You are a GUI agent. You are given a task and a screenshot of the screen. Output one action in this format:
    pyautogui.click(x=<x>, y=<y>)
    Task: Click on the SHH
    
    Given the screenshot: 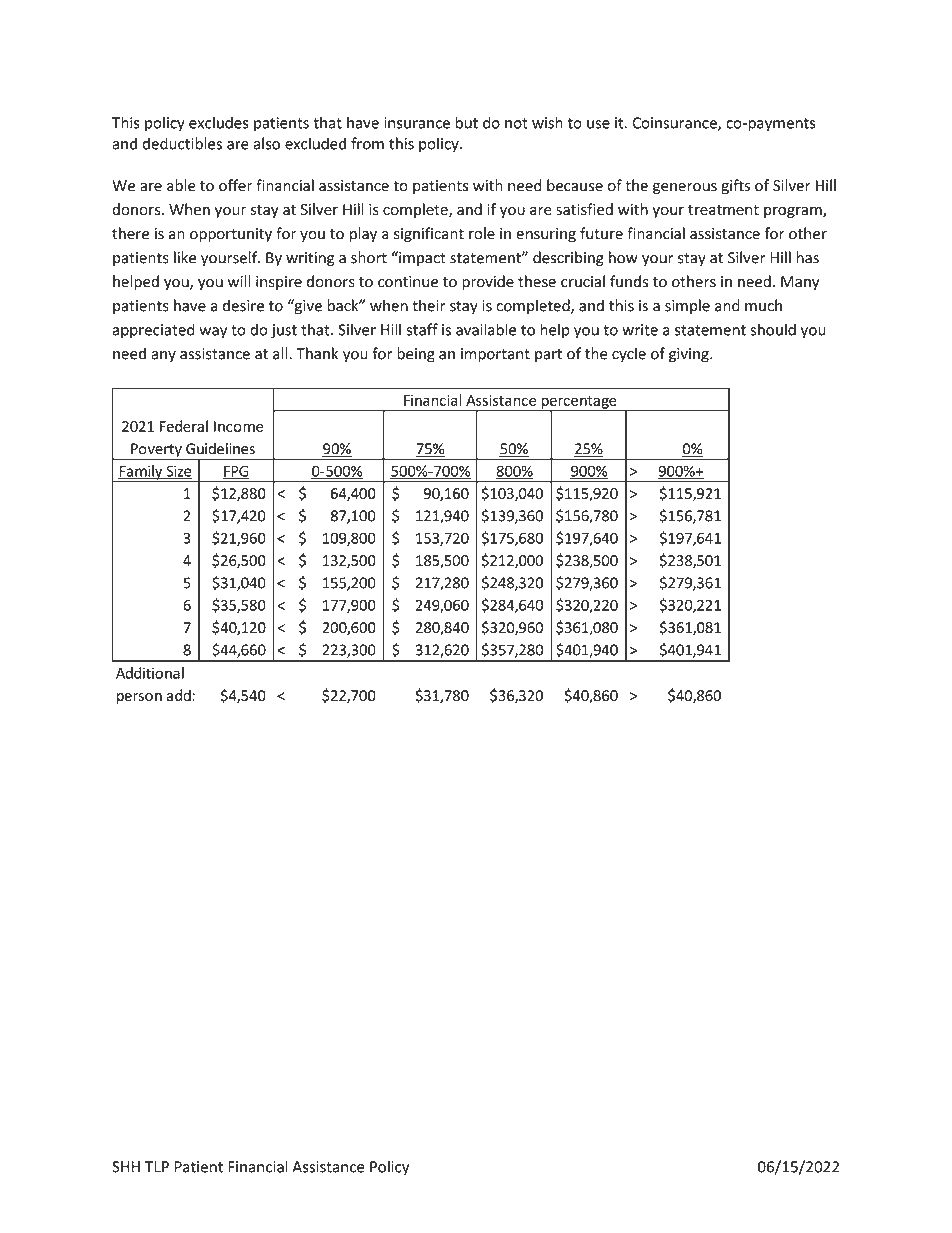 What is the action you would take?
    pyautogui.click(x=126, y=1167)
